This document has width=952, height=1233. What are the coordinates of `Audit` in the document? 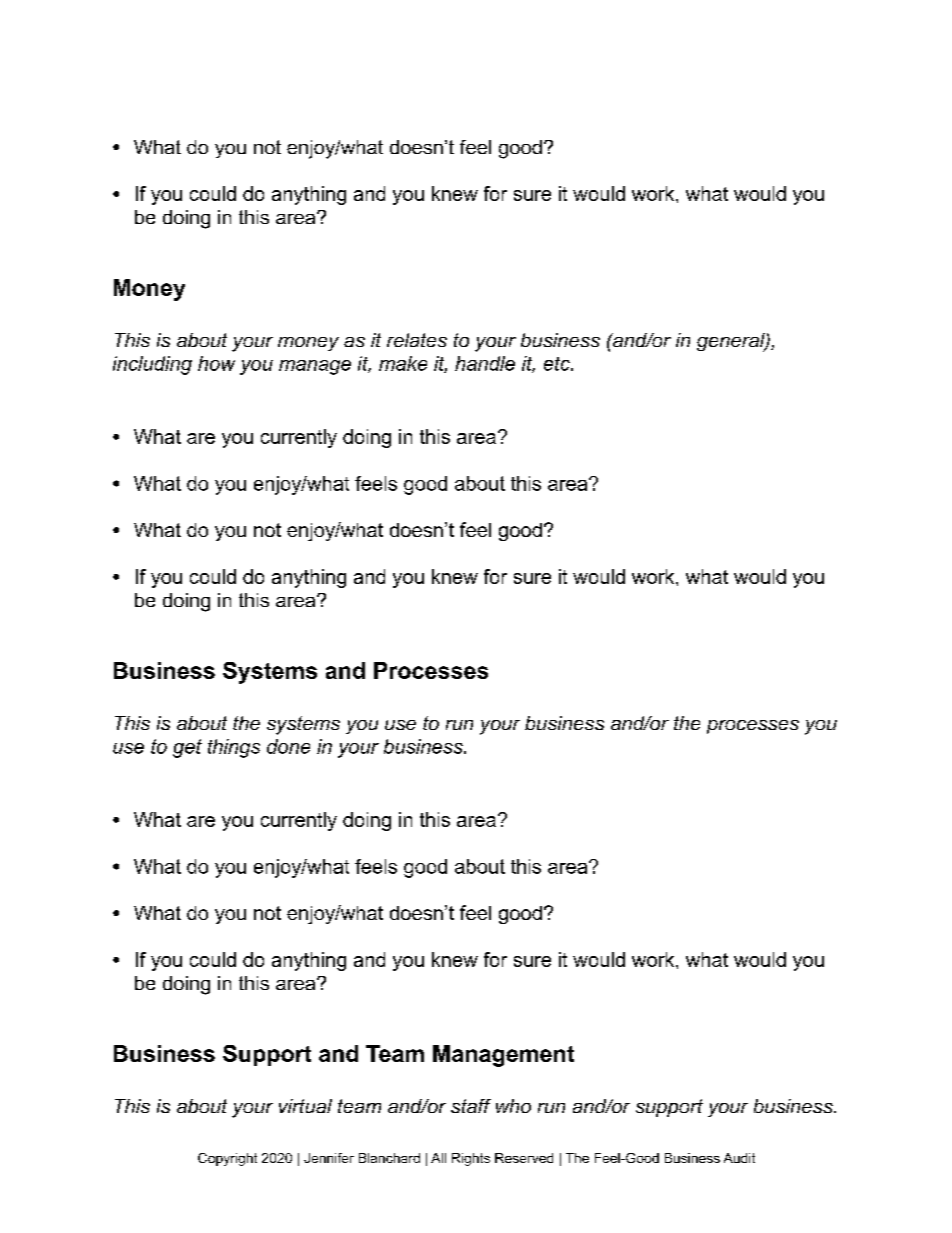 It's located at (739, 1158).
